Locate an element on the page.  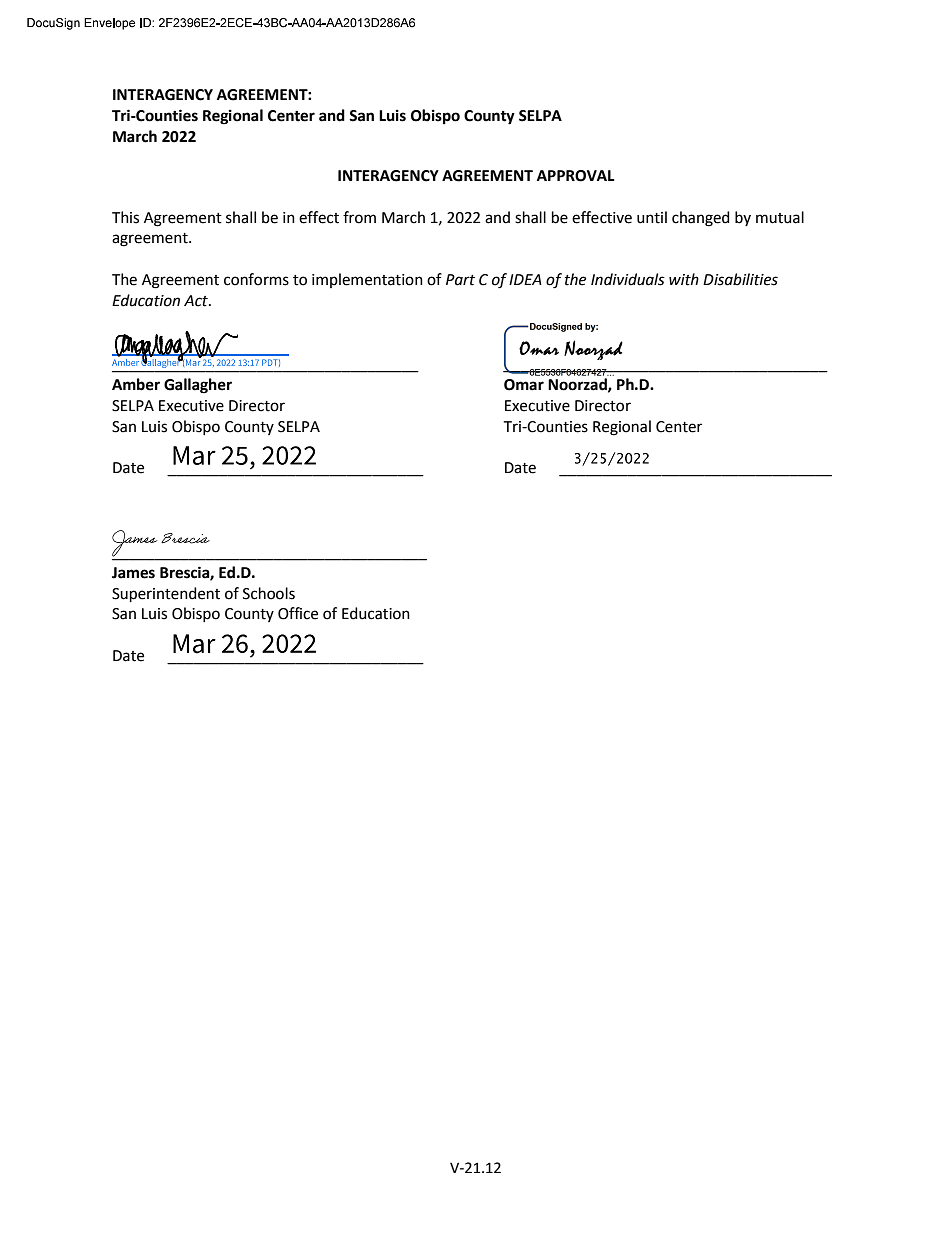
Gallagher is located at coordinates (198, 386).
